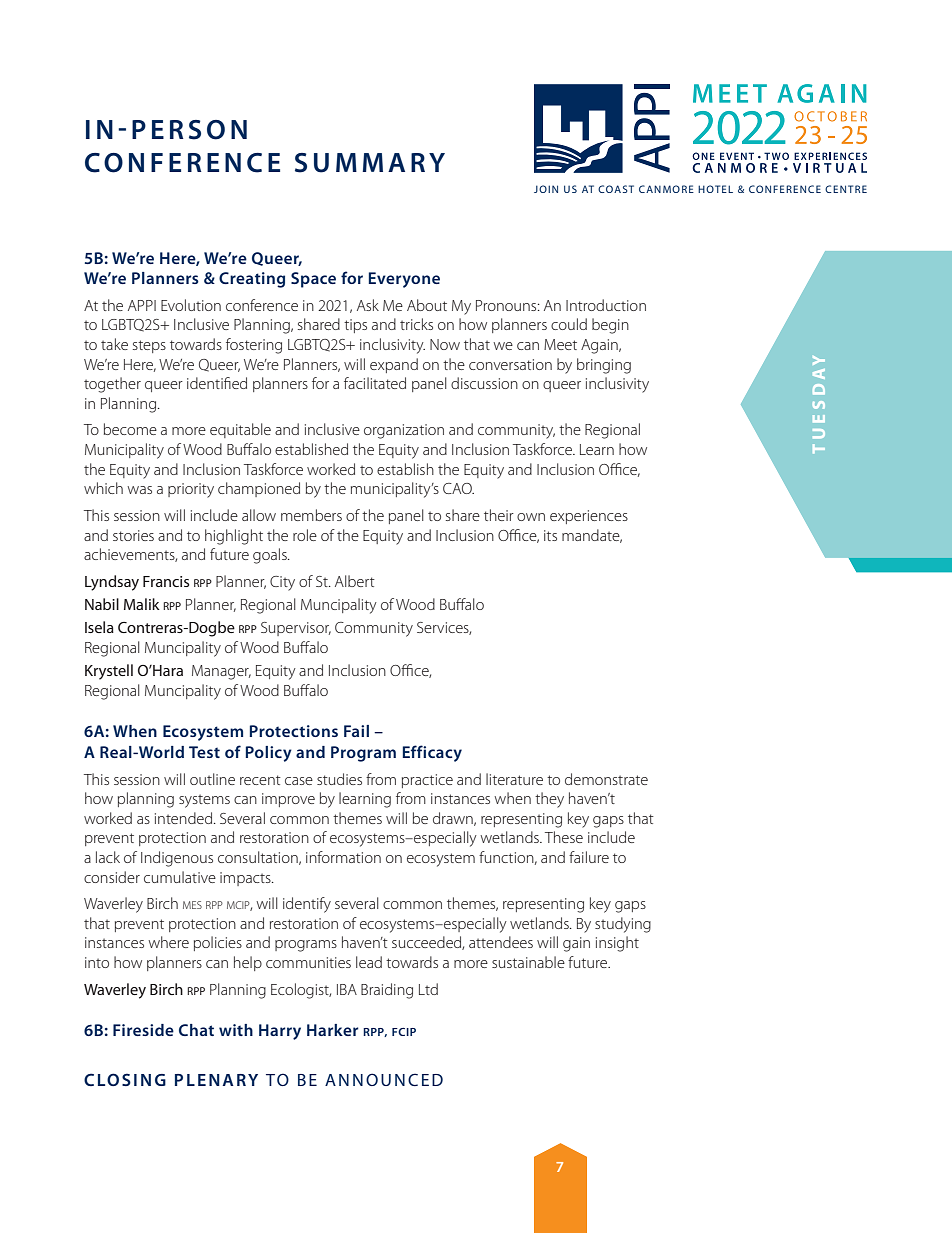 The width and height of the screenshot is (952, 1233). Describe the element at coordinates (204, 752) in the screenshot. I see `Test` at that location.
